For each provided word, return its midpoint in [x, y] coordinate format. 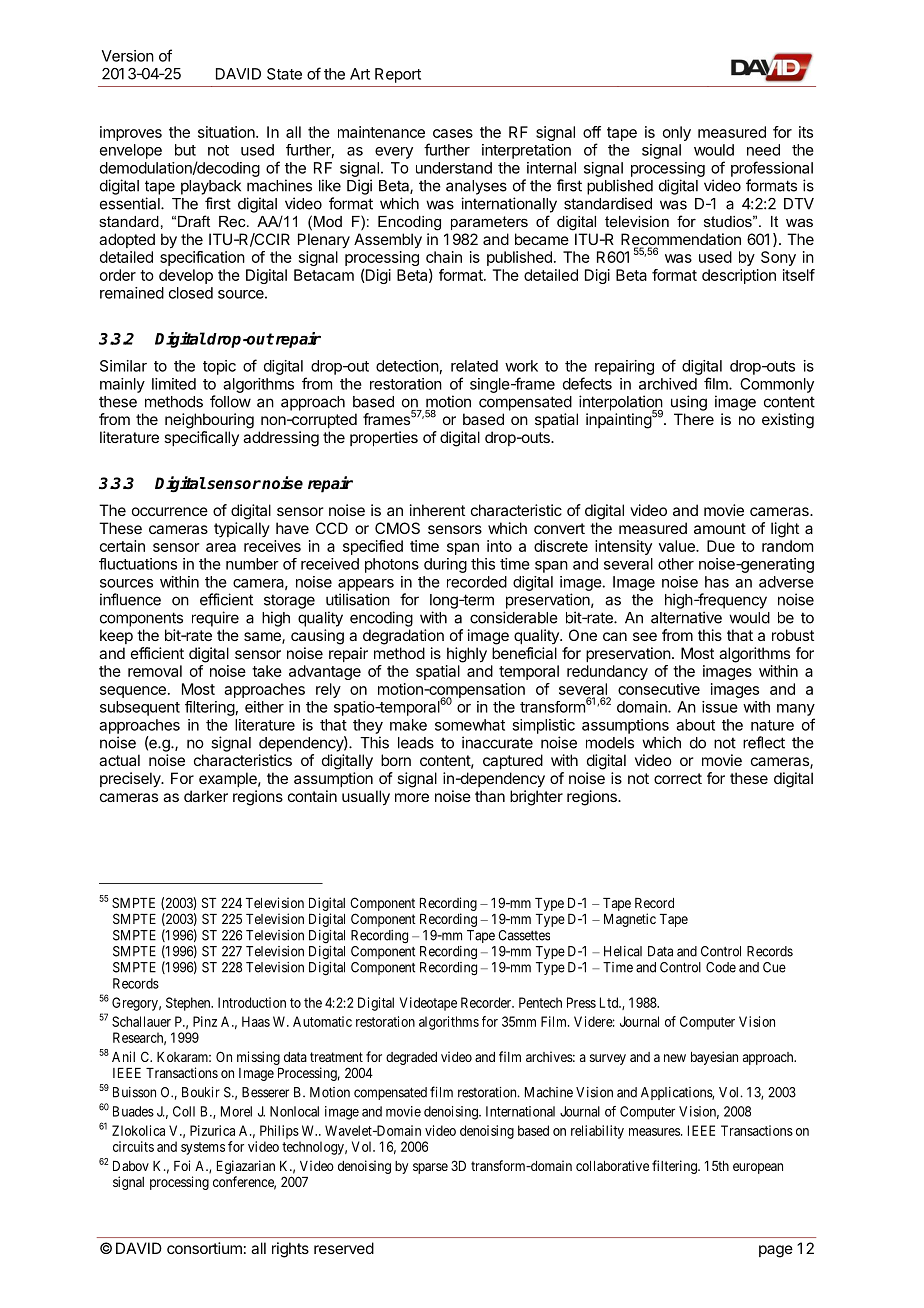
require [215, 619]
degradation [403, 637]
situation [226, 132]
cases [453, 133]
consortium [204, 1248]
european [758, 1168]
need [763, 150]
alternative [686, 617]
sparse [430, 1168]
